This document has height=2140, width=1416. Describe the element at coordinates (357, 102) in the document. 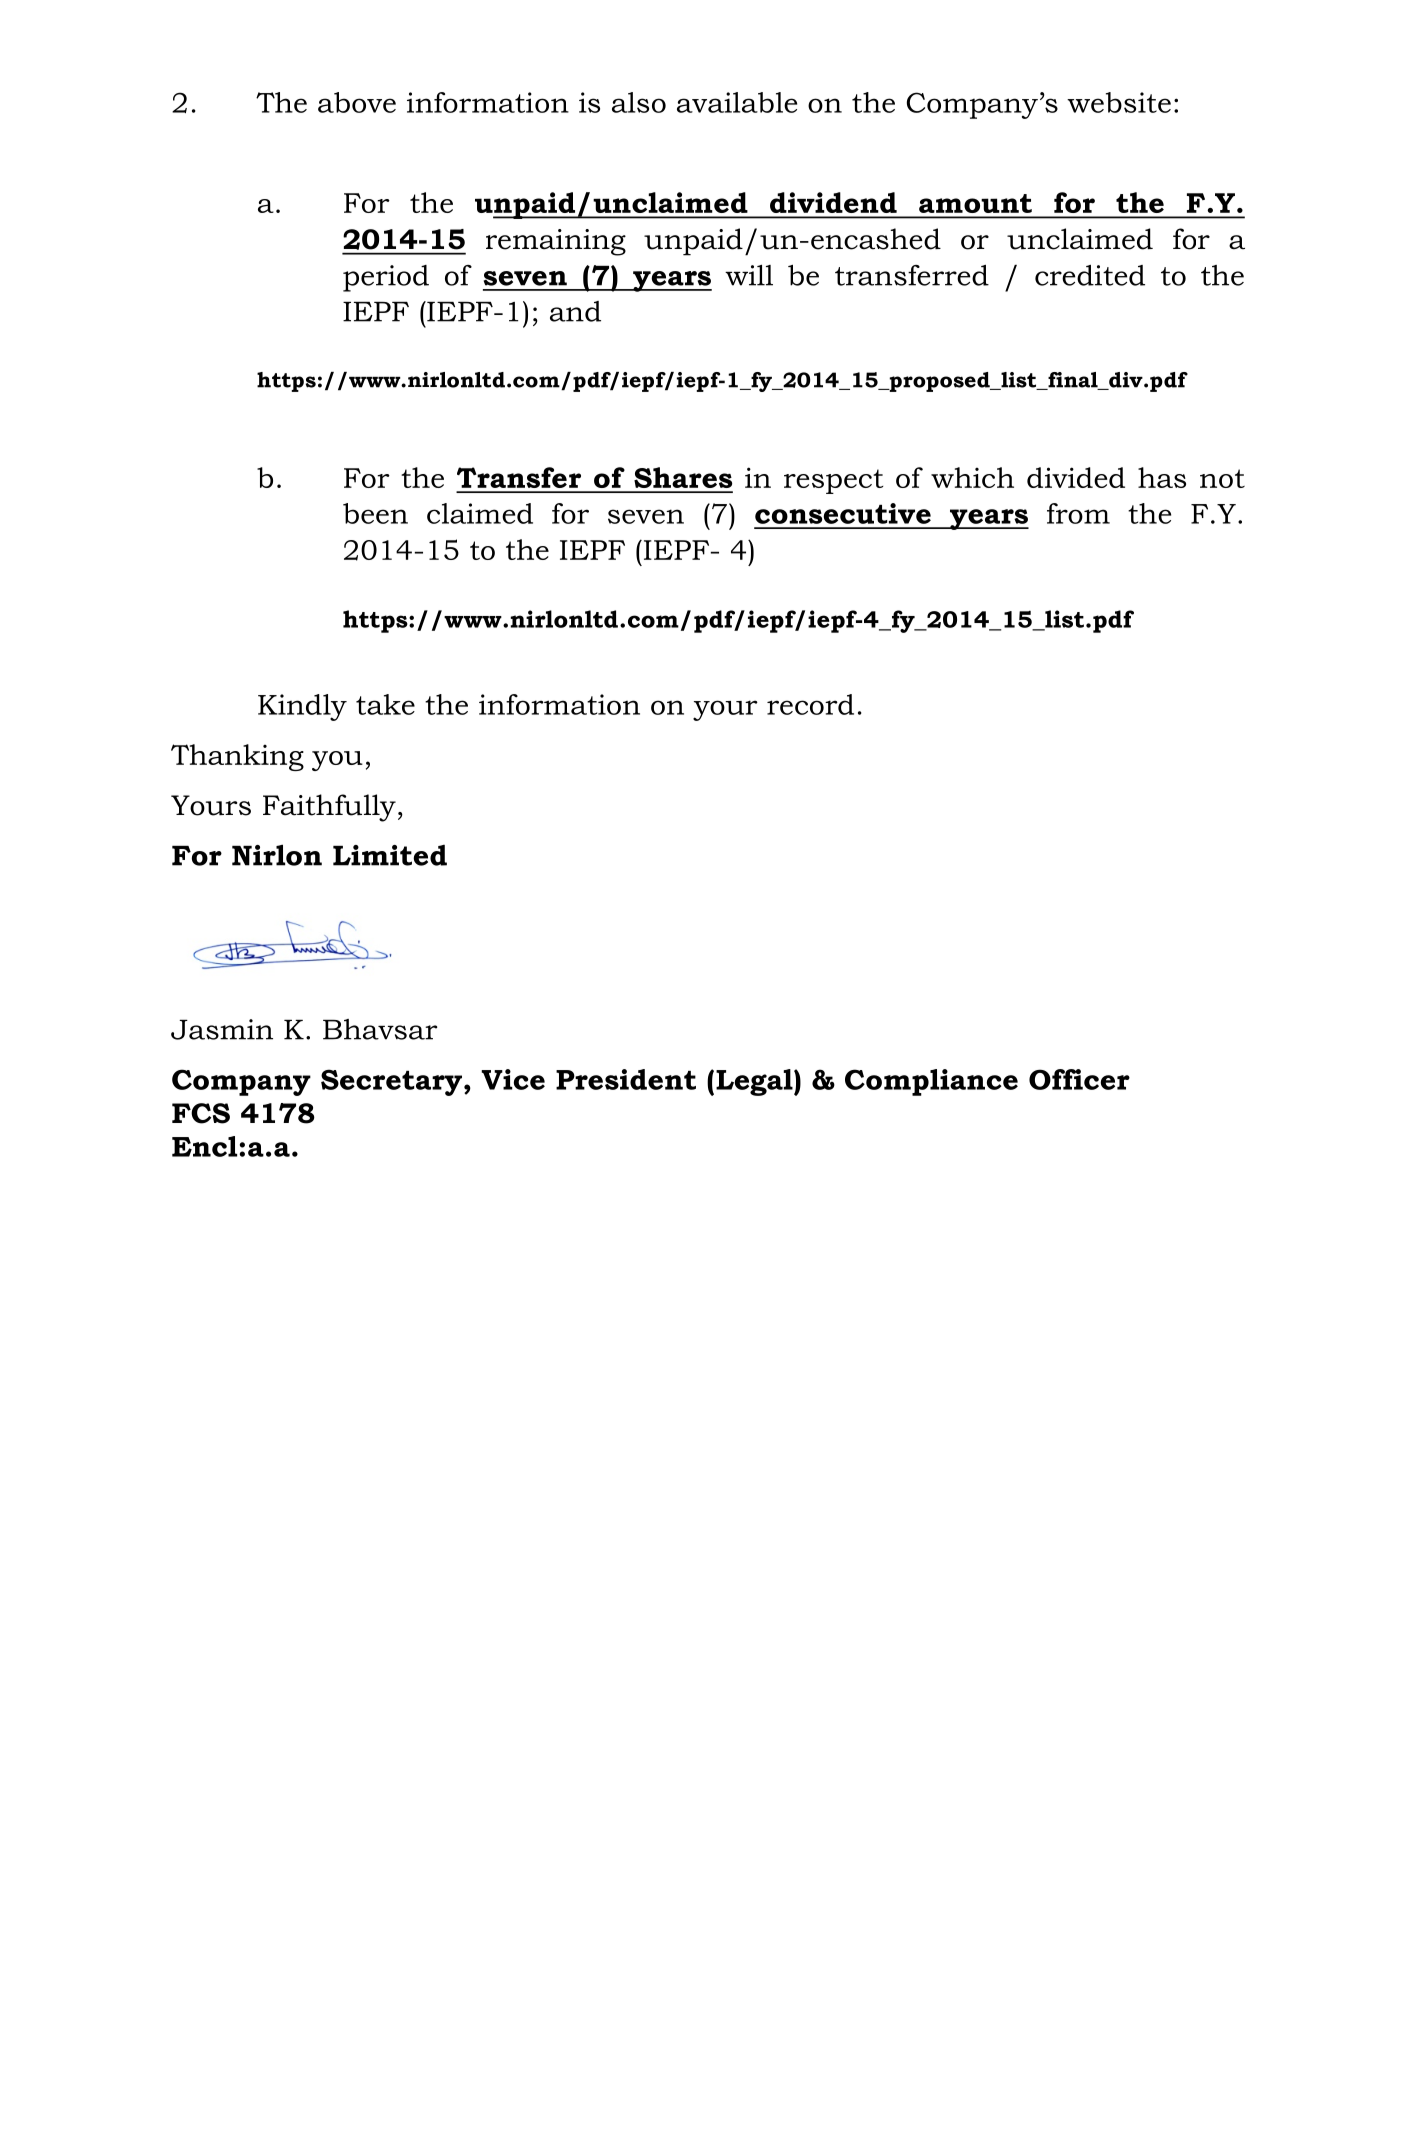

I see `above` at that location.
